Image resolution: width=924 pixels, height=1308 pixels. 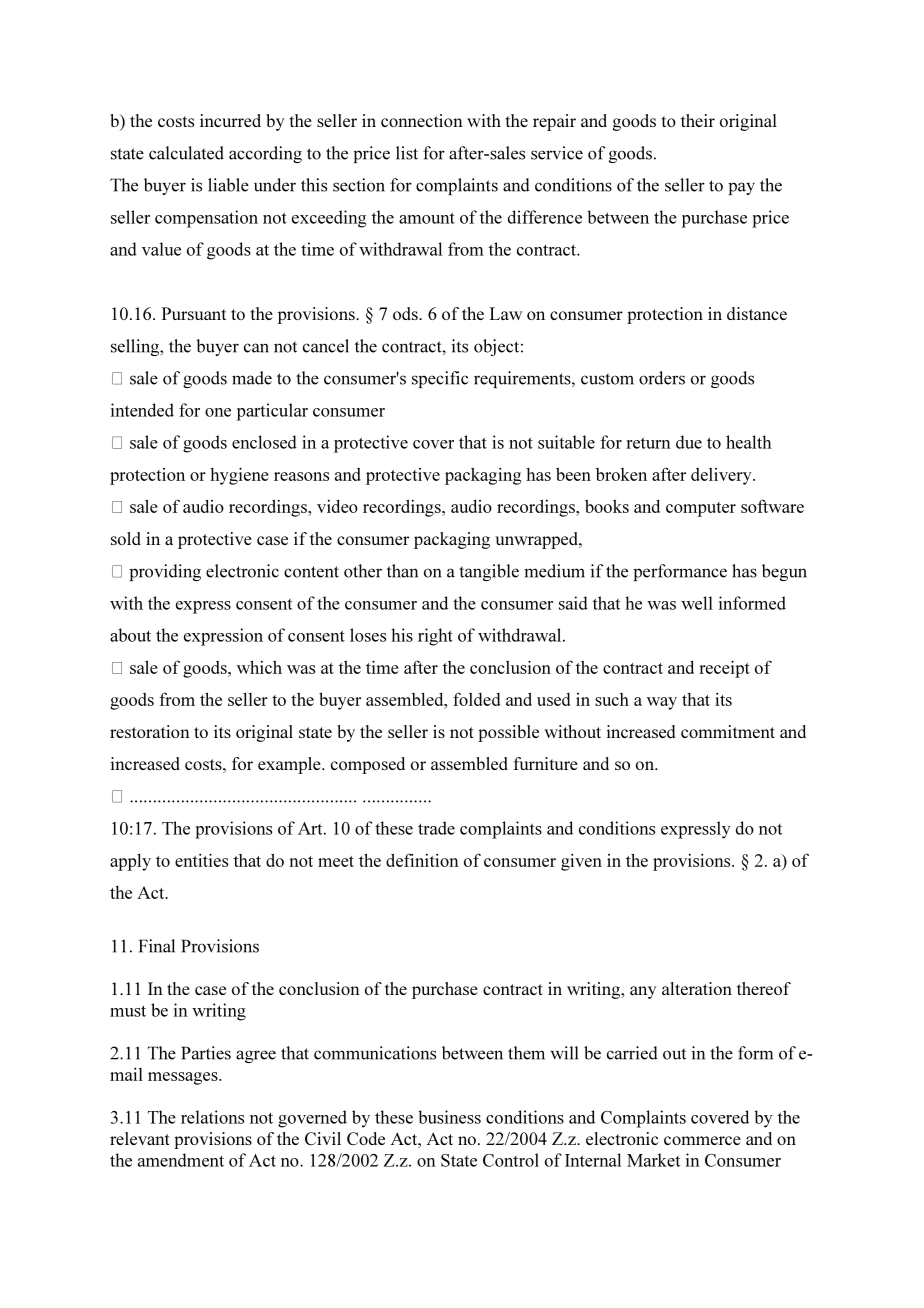 I want to click on commerce, so click(x=702, y=1140).
